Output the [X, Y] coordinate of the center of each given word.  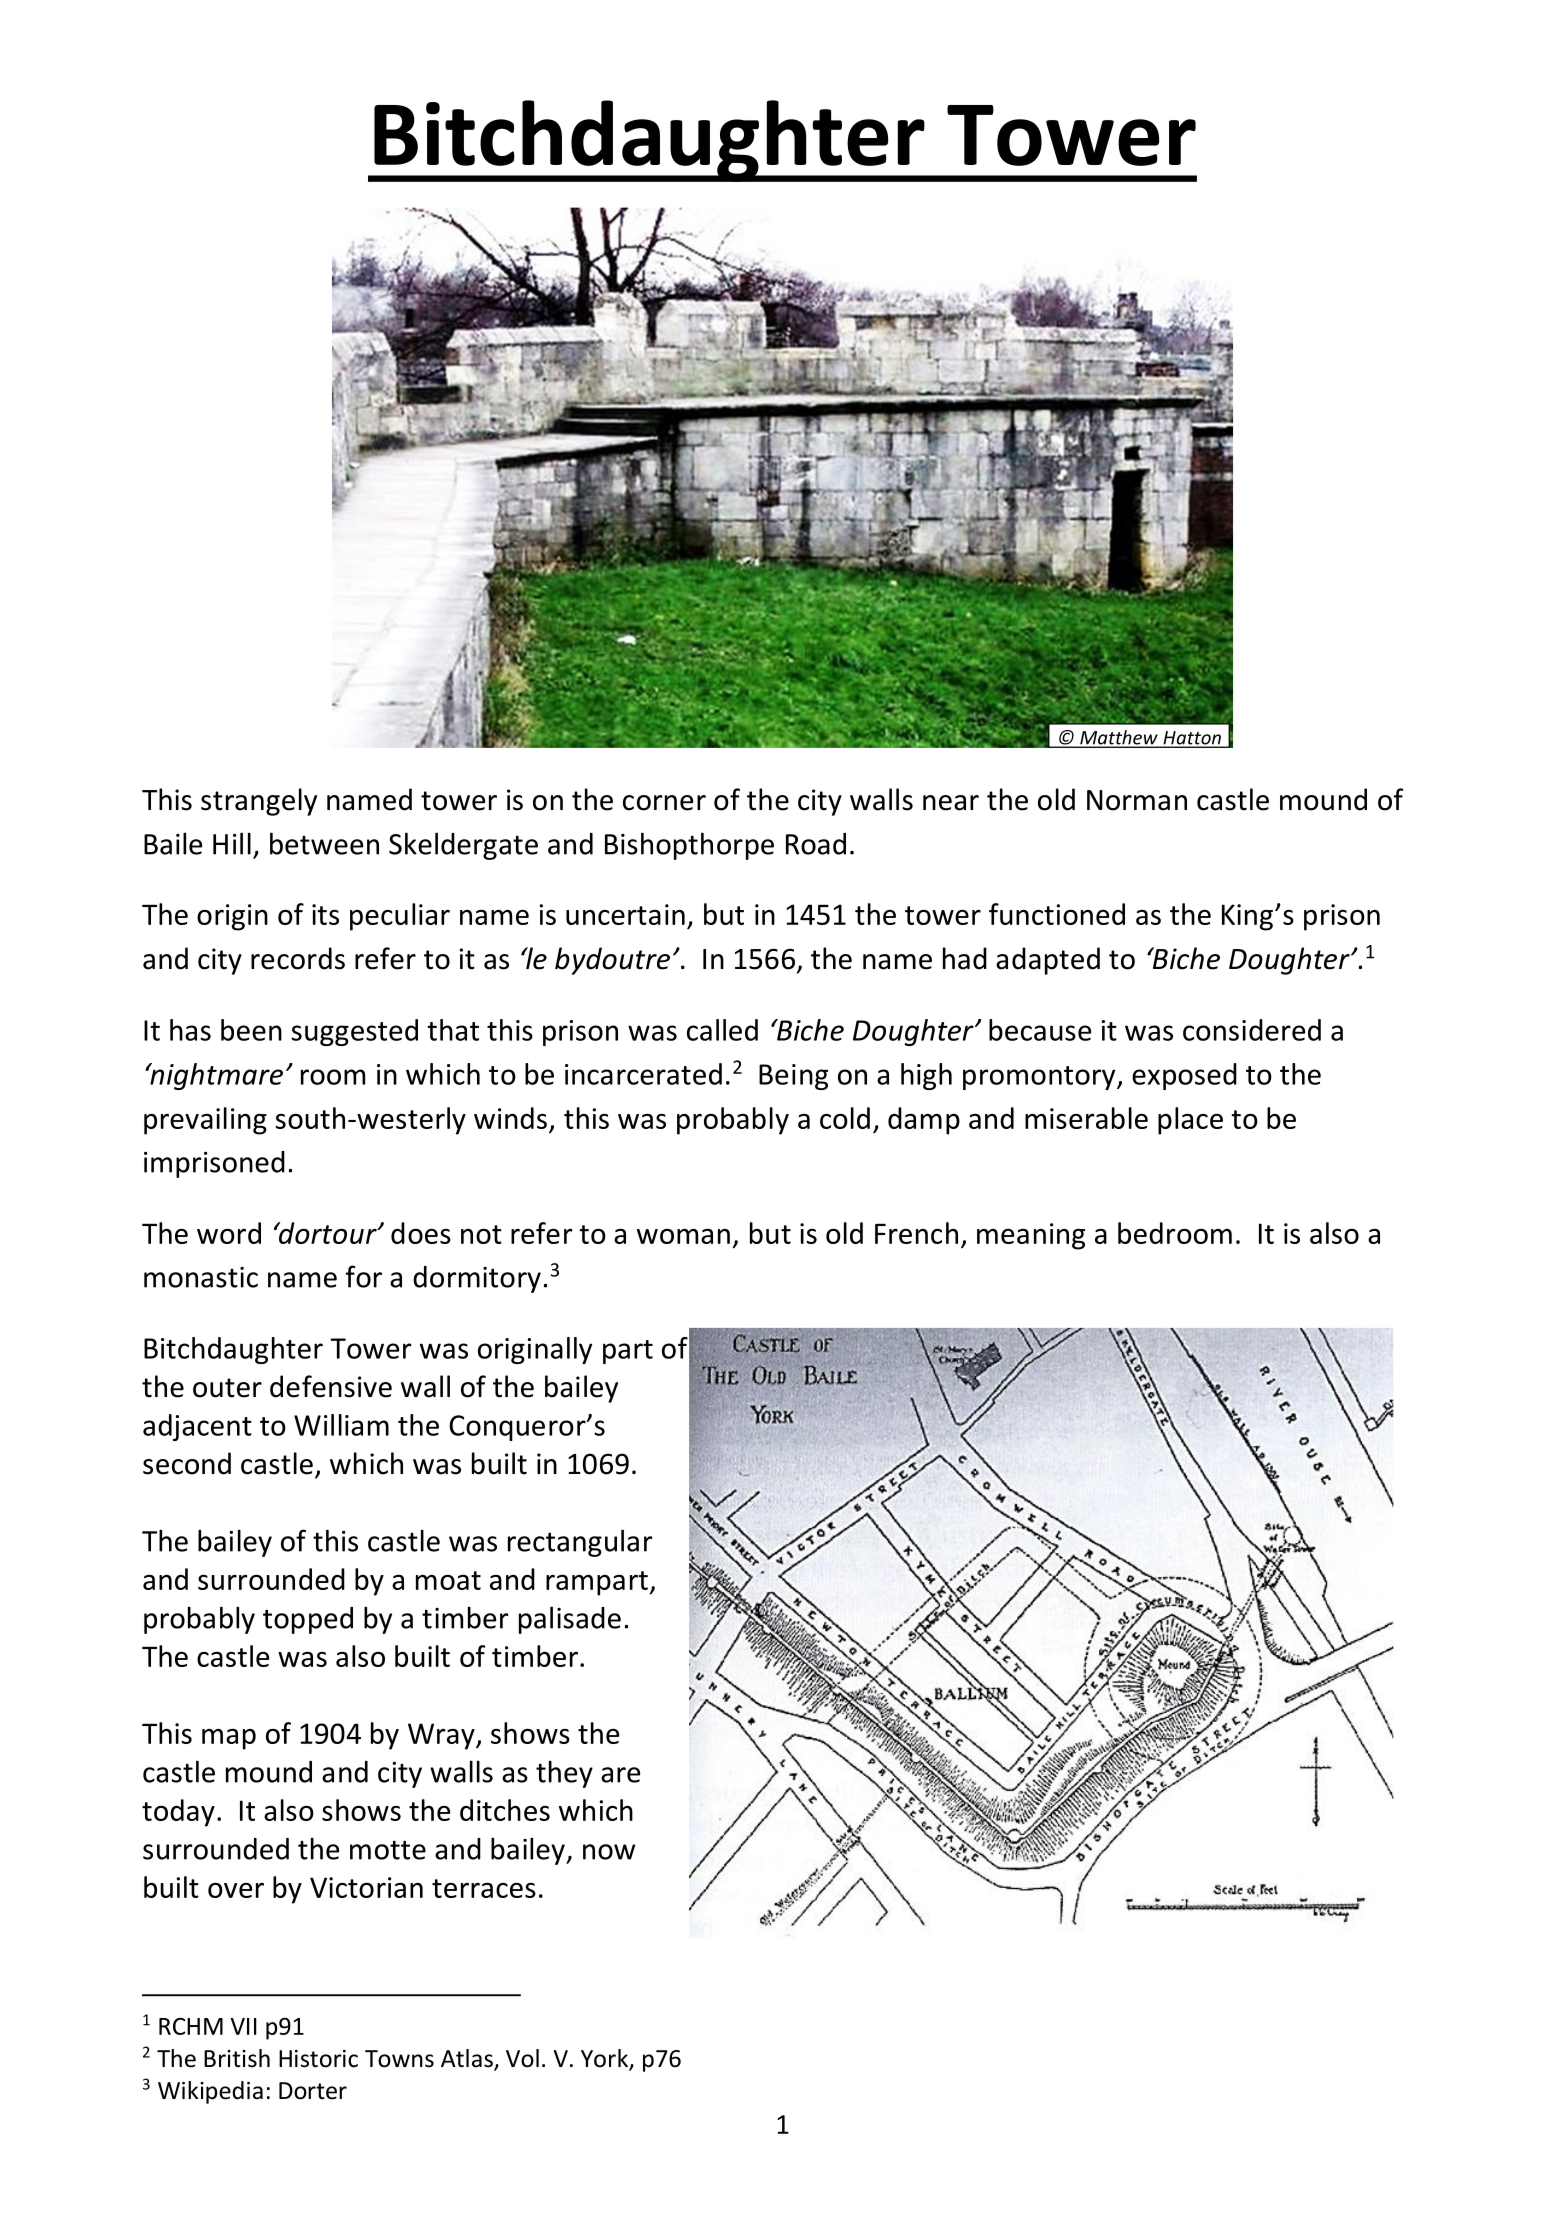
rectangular [580, 1543]
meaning [1031, 1236]
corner [664, 803]
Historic [318, 2059]
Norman [1137, 800]
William [341, 1425]
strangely [259, 802]
